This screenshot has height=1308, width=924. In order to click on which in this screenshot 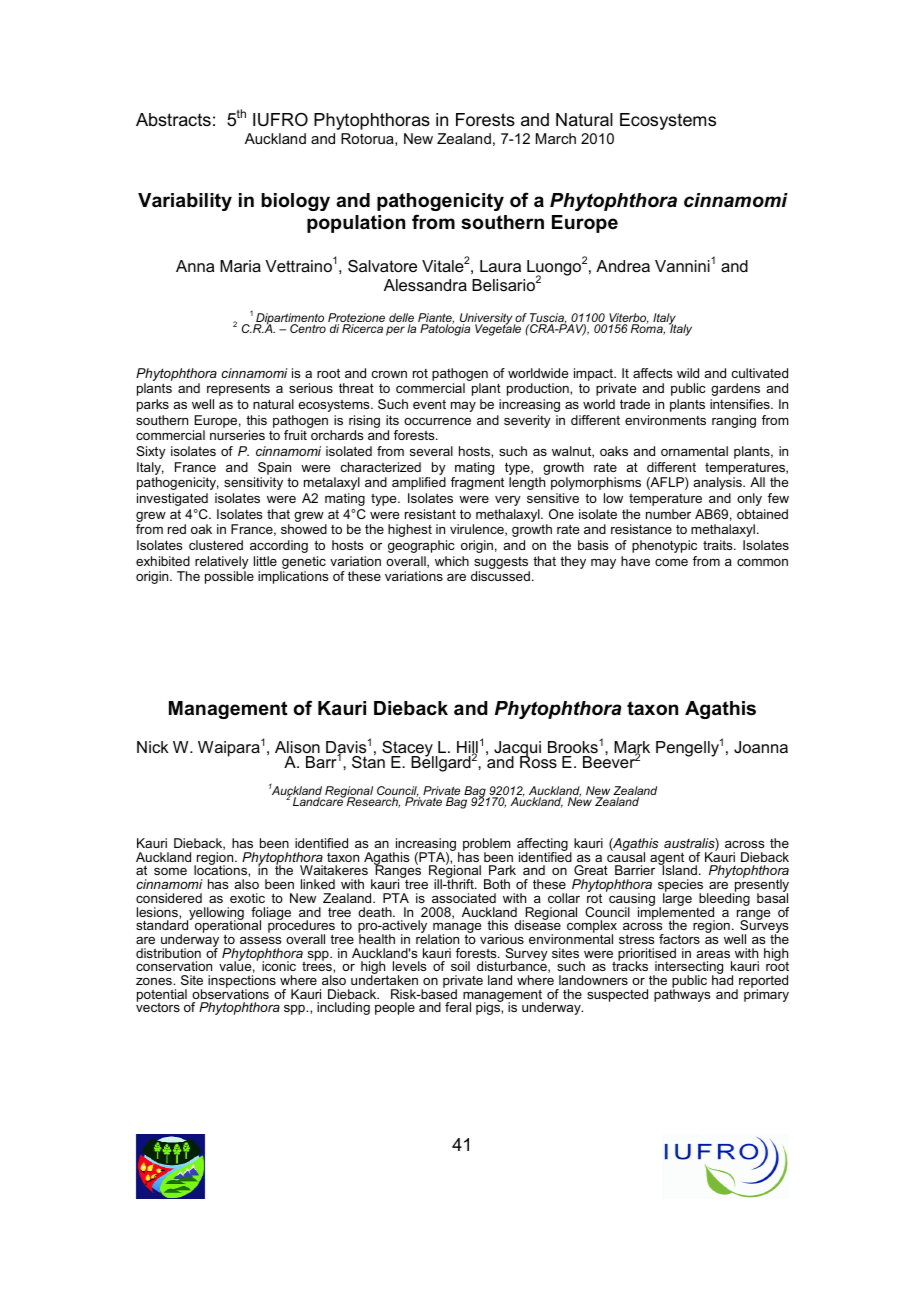, I will do `click(452, 561)`.
